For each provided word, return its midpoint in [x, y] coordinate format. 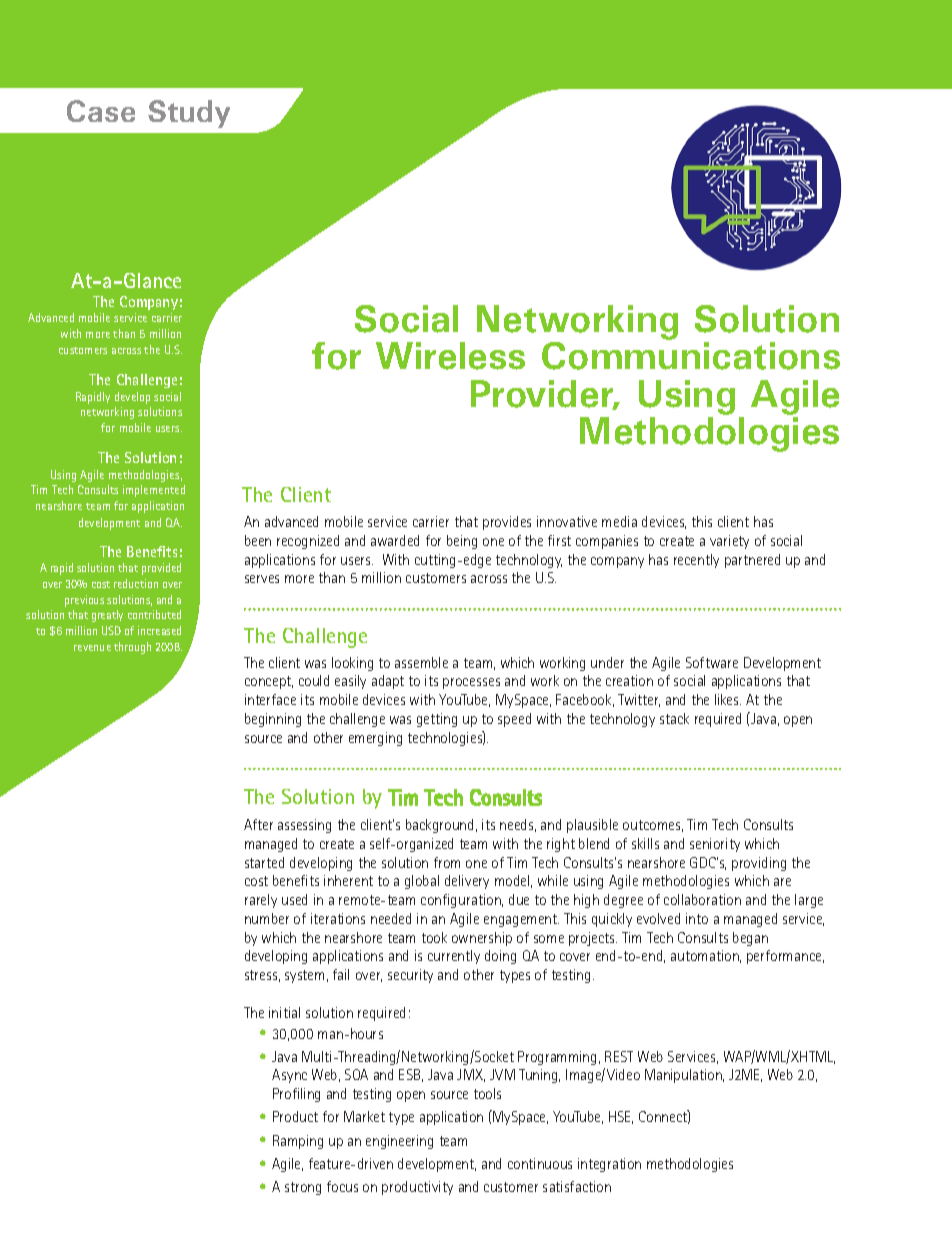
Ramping [298, 1142]
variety [729, 542]
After [258, 824]
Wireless [450, 356]
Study [189, 114]
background [439, 826]
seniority [715, 845]
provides [507, 523]
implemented [154, 491]
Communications [691, 356]
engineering [399, 1142]
